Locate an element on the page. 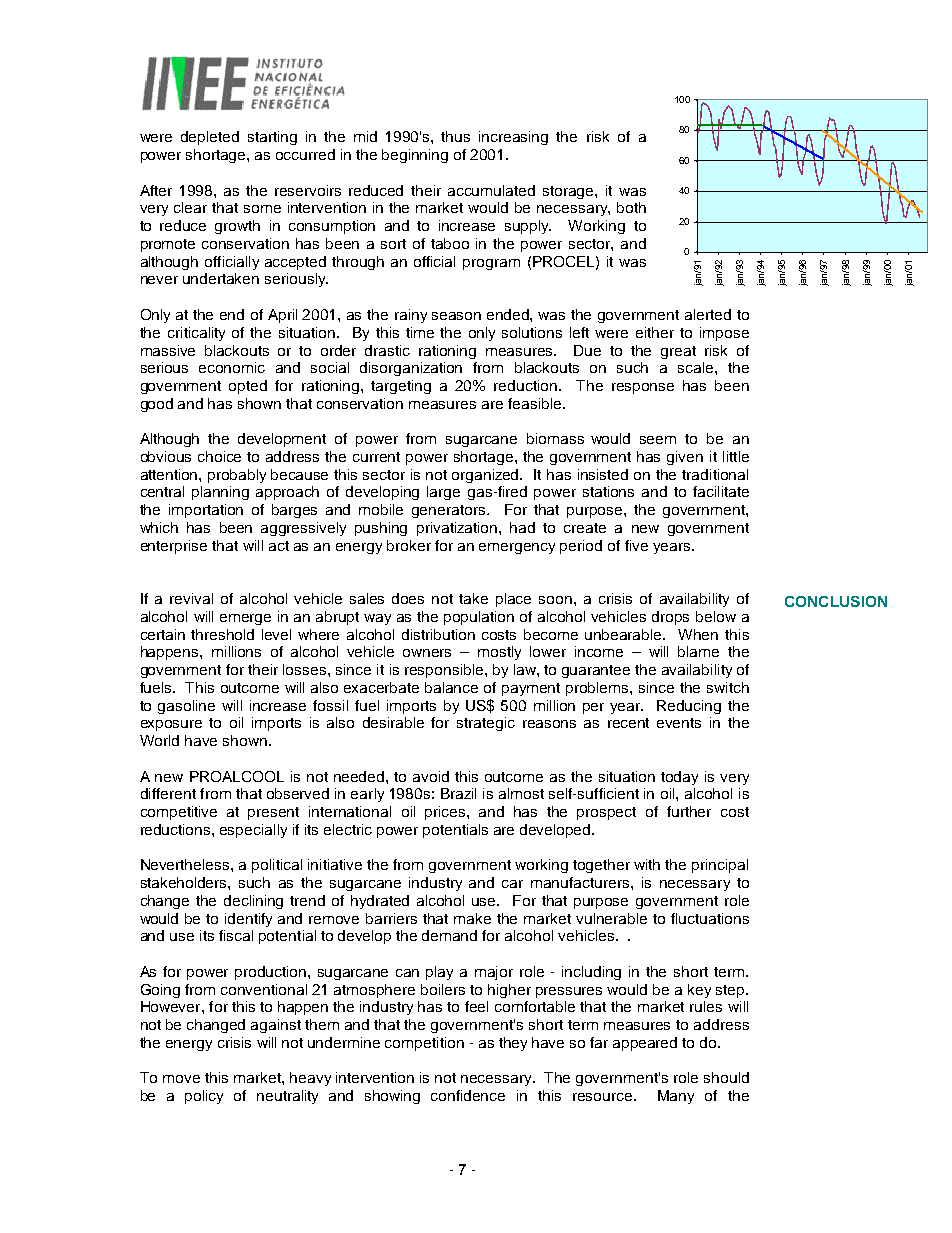 The width and height of the document is (952, 1233). accumulated is located at coordinates (491, 190).
